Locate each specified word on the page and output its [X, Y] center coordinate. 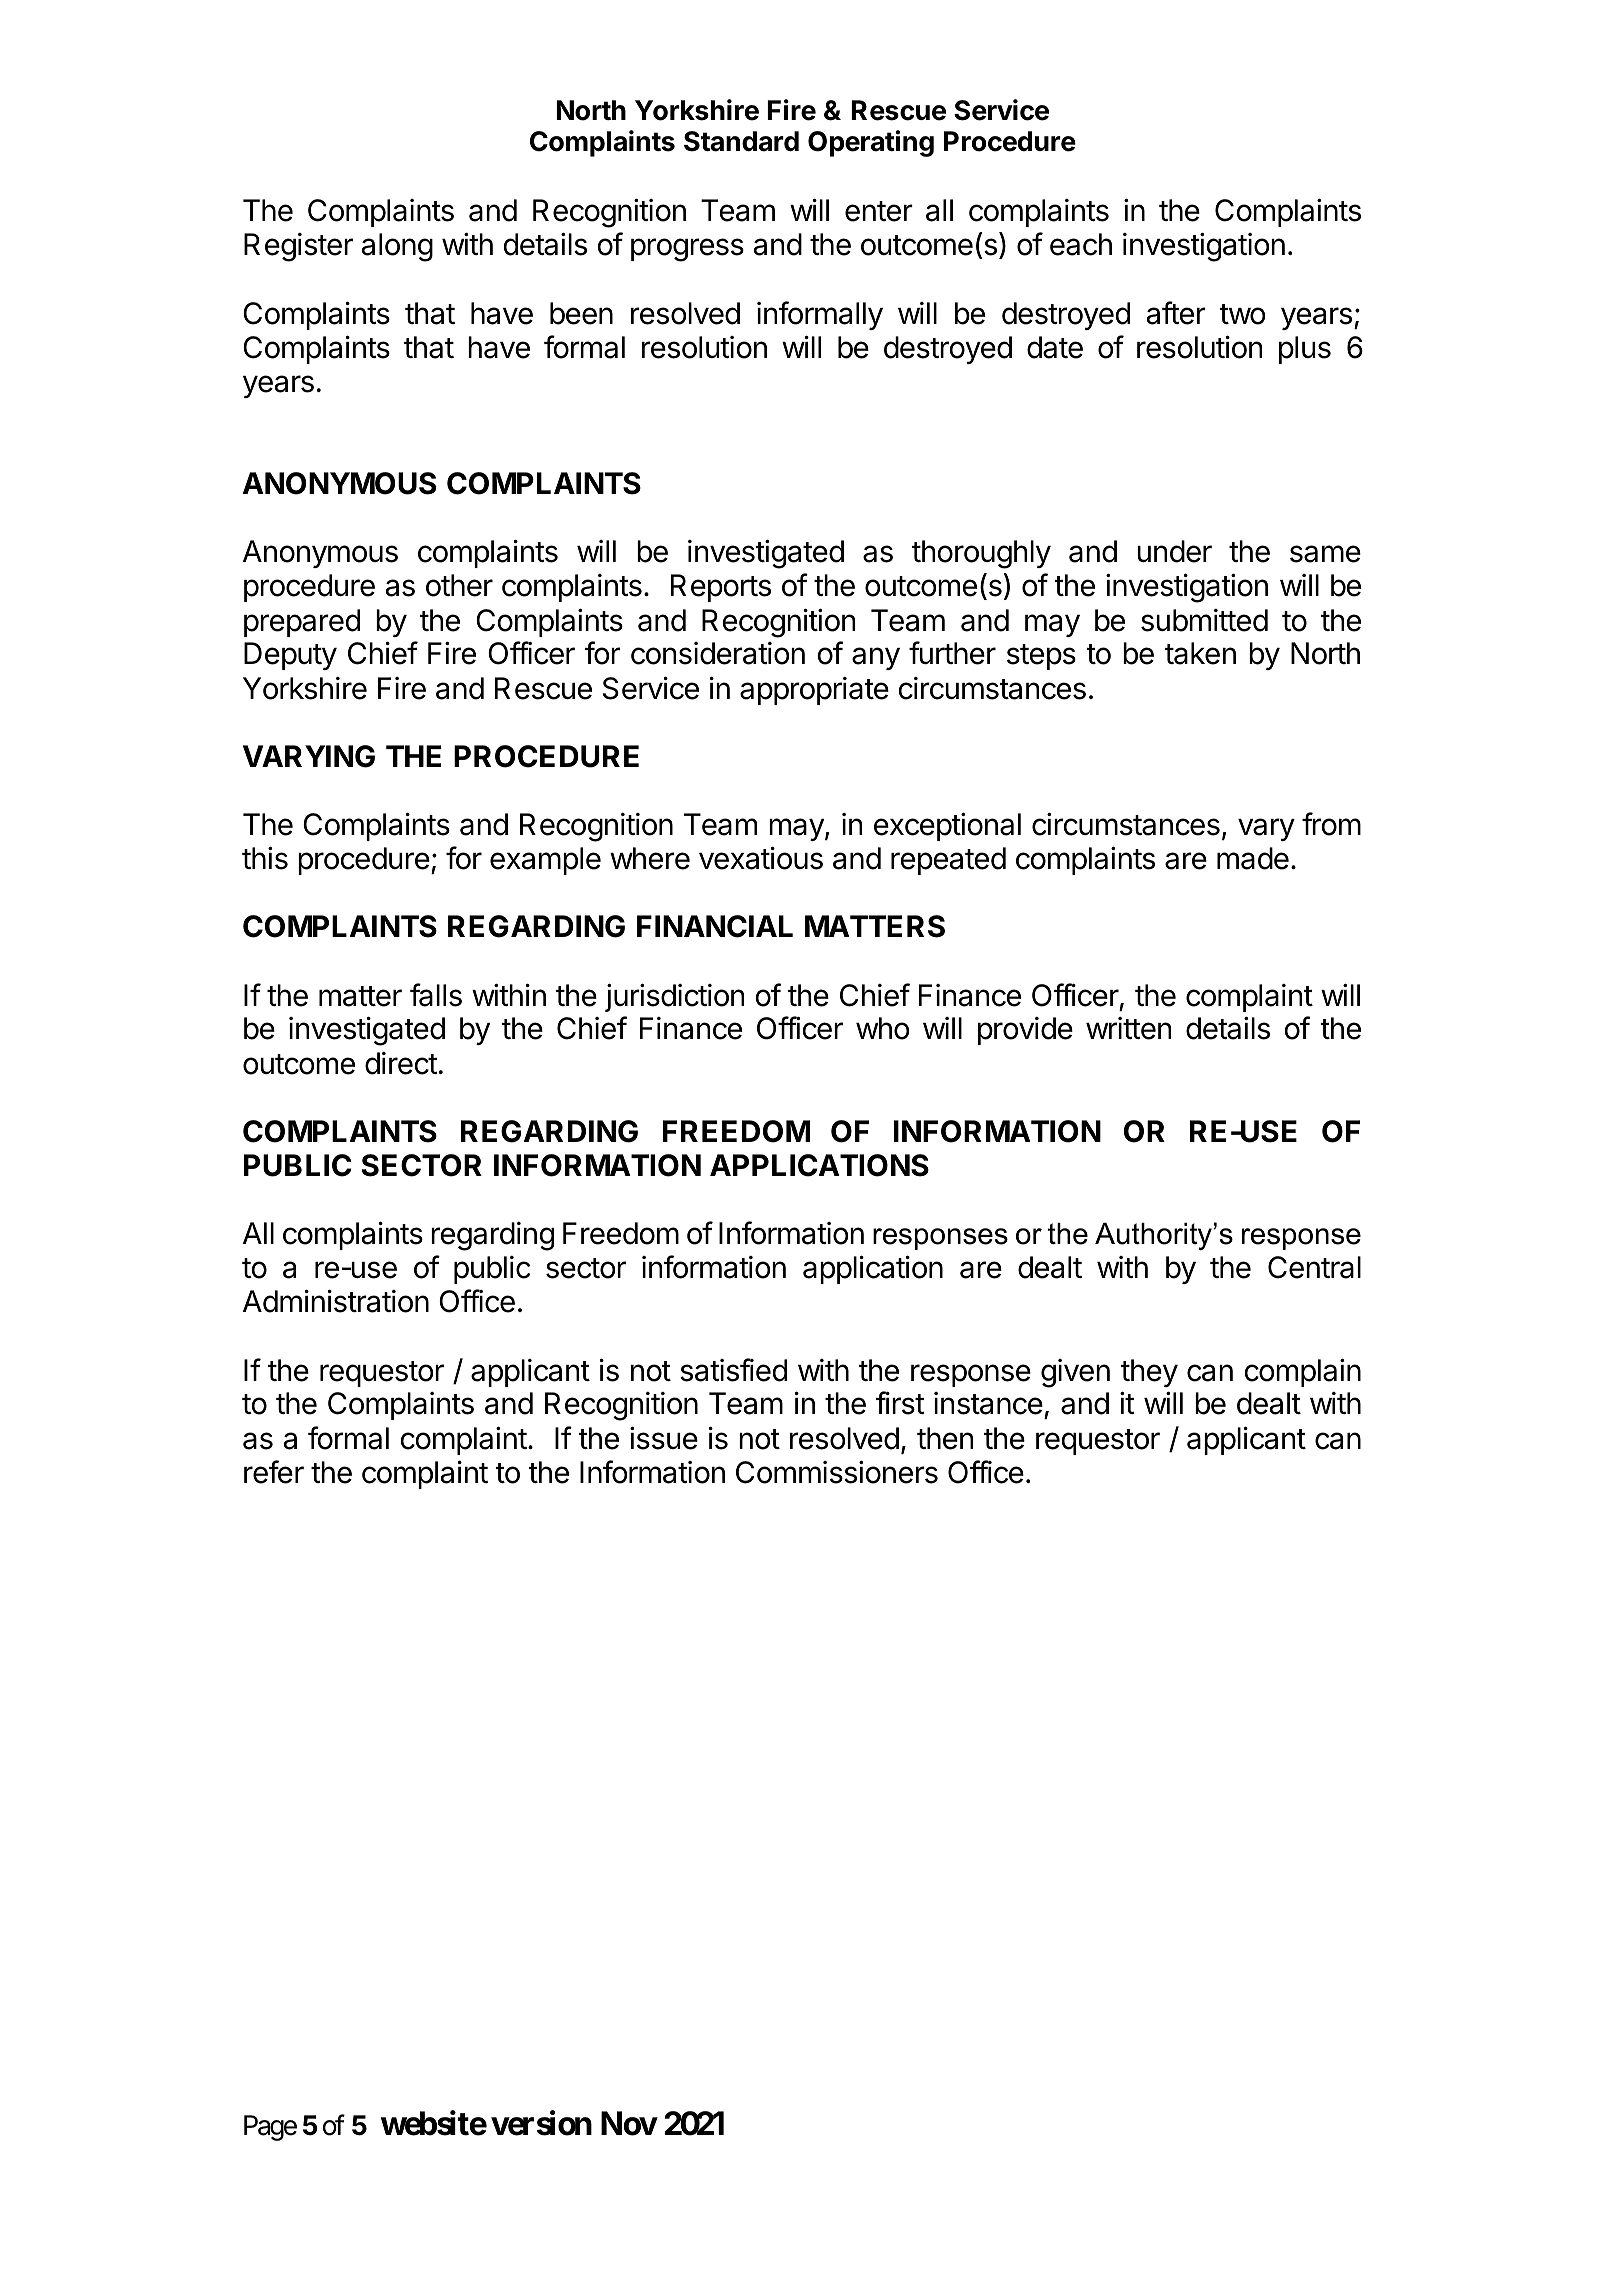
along [397, 247]
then [945, 1438]
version [541, 2123]
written [1128, 1028]
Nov [629, 2123]
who [883, 1028]
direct [401, 1063]
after [1176, 313]
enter [879, 211]
